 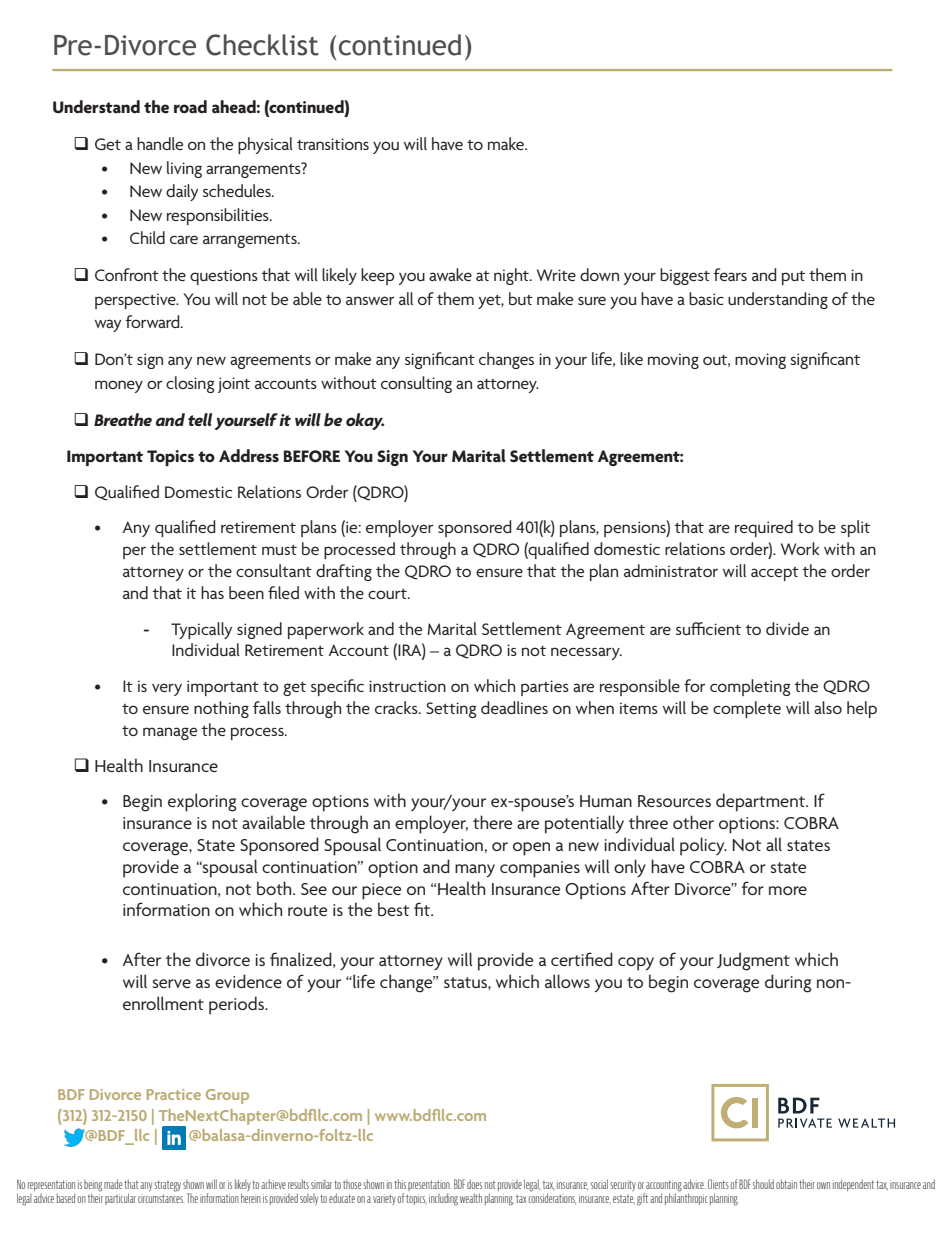 What do you see at coordinates (190, 107) in the image?
I see `road` at bounding box center [190, 107].
